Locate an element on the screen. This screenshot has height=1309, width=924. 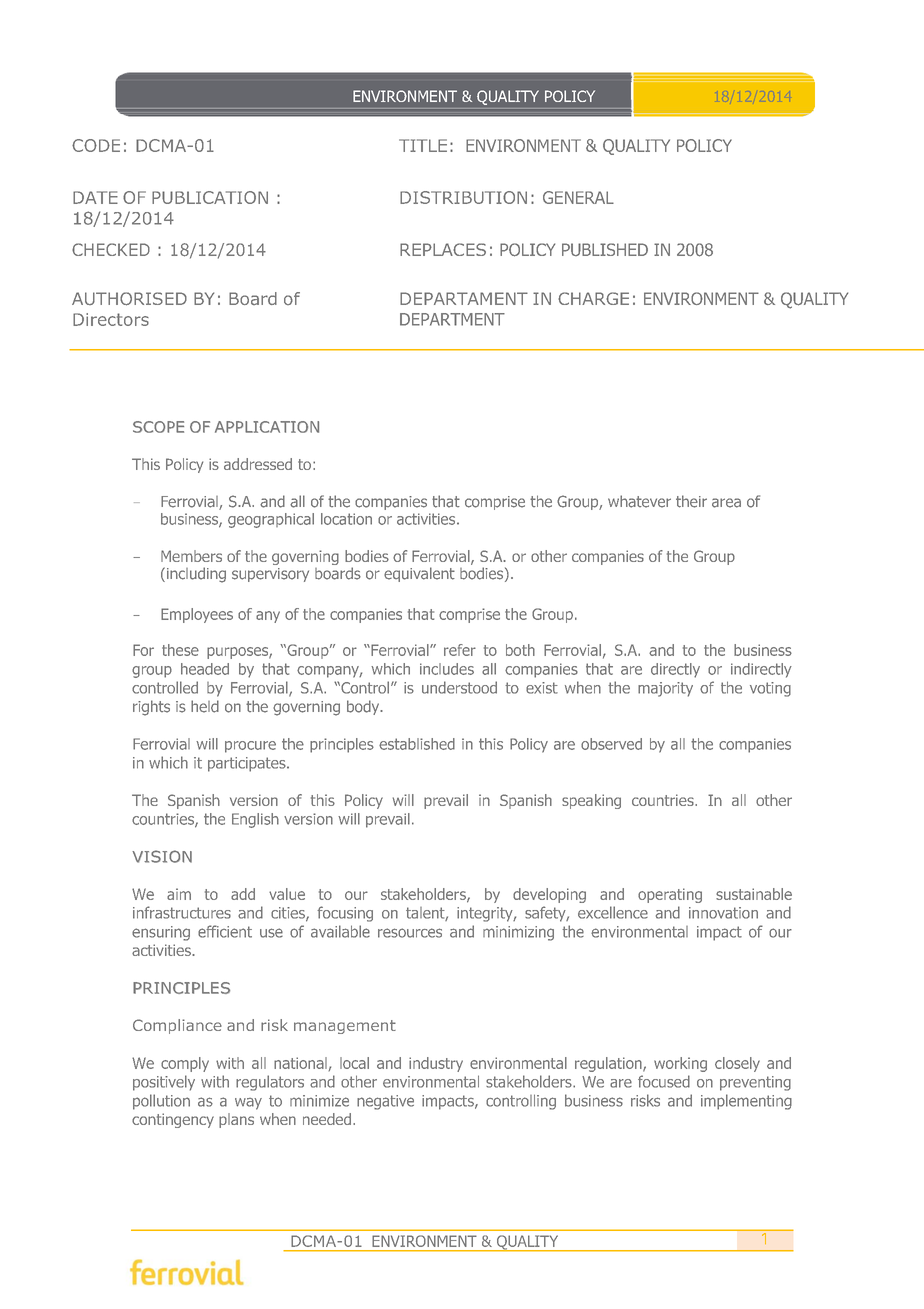
established is located at coordinates (417, 744).
